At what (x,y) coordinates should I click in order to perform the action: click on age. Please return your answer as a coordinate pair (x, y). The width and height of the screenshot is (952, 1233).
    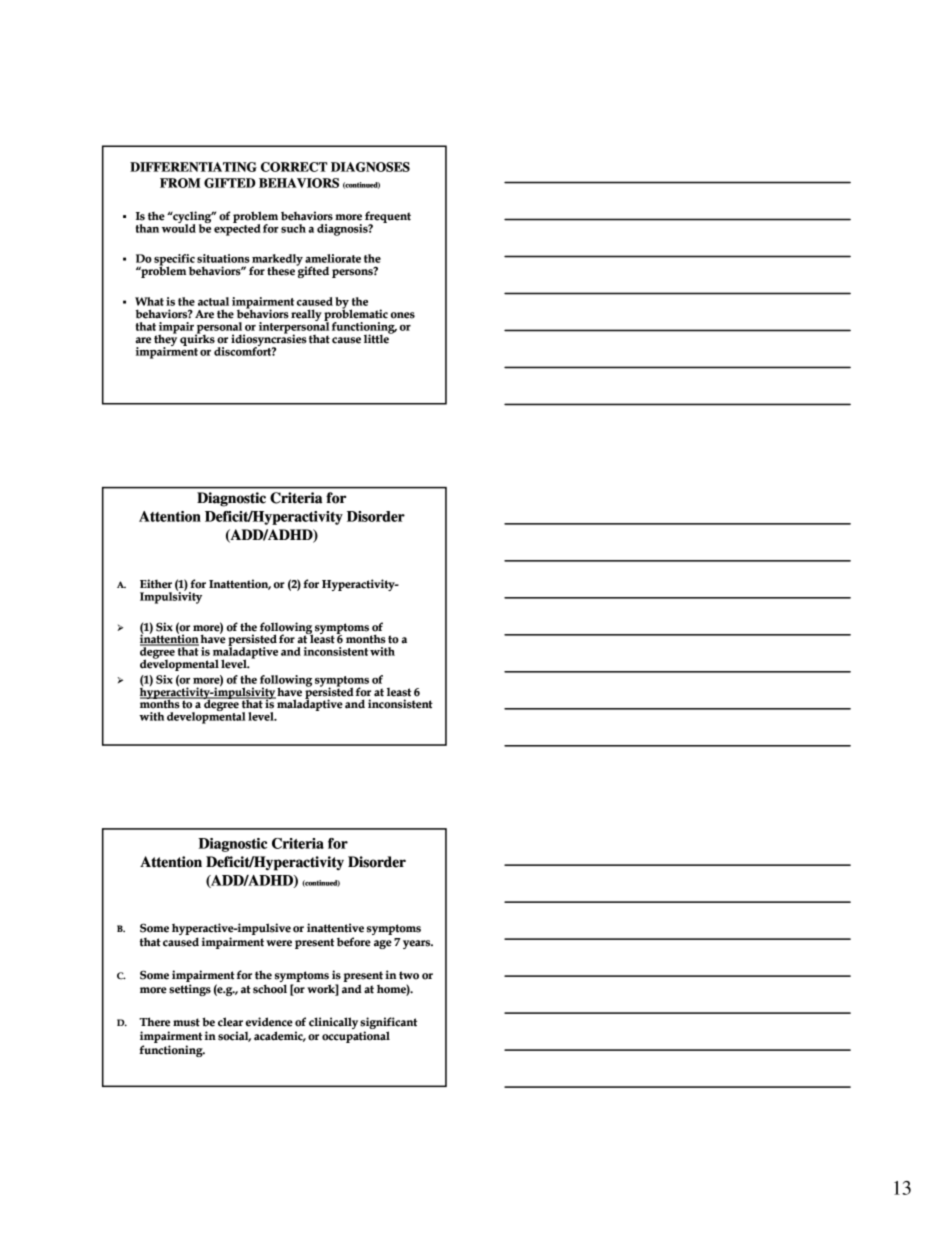
    Looking at the image, I should click on (383, 944).
